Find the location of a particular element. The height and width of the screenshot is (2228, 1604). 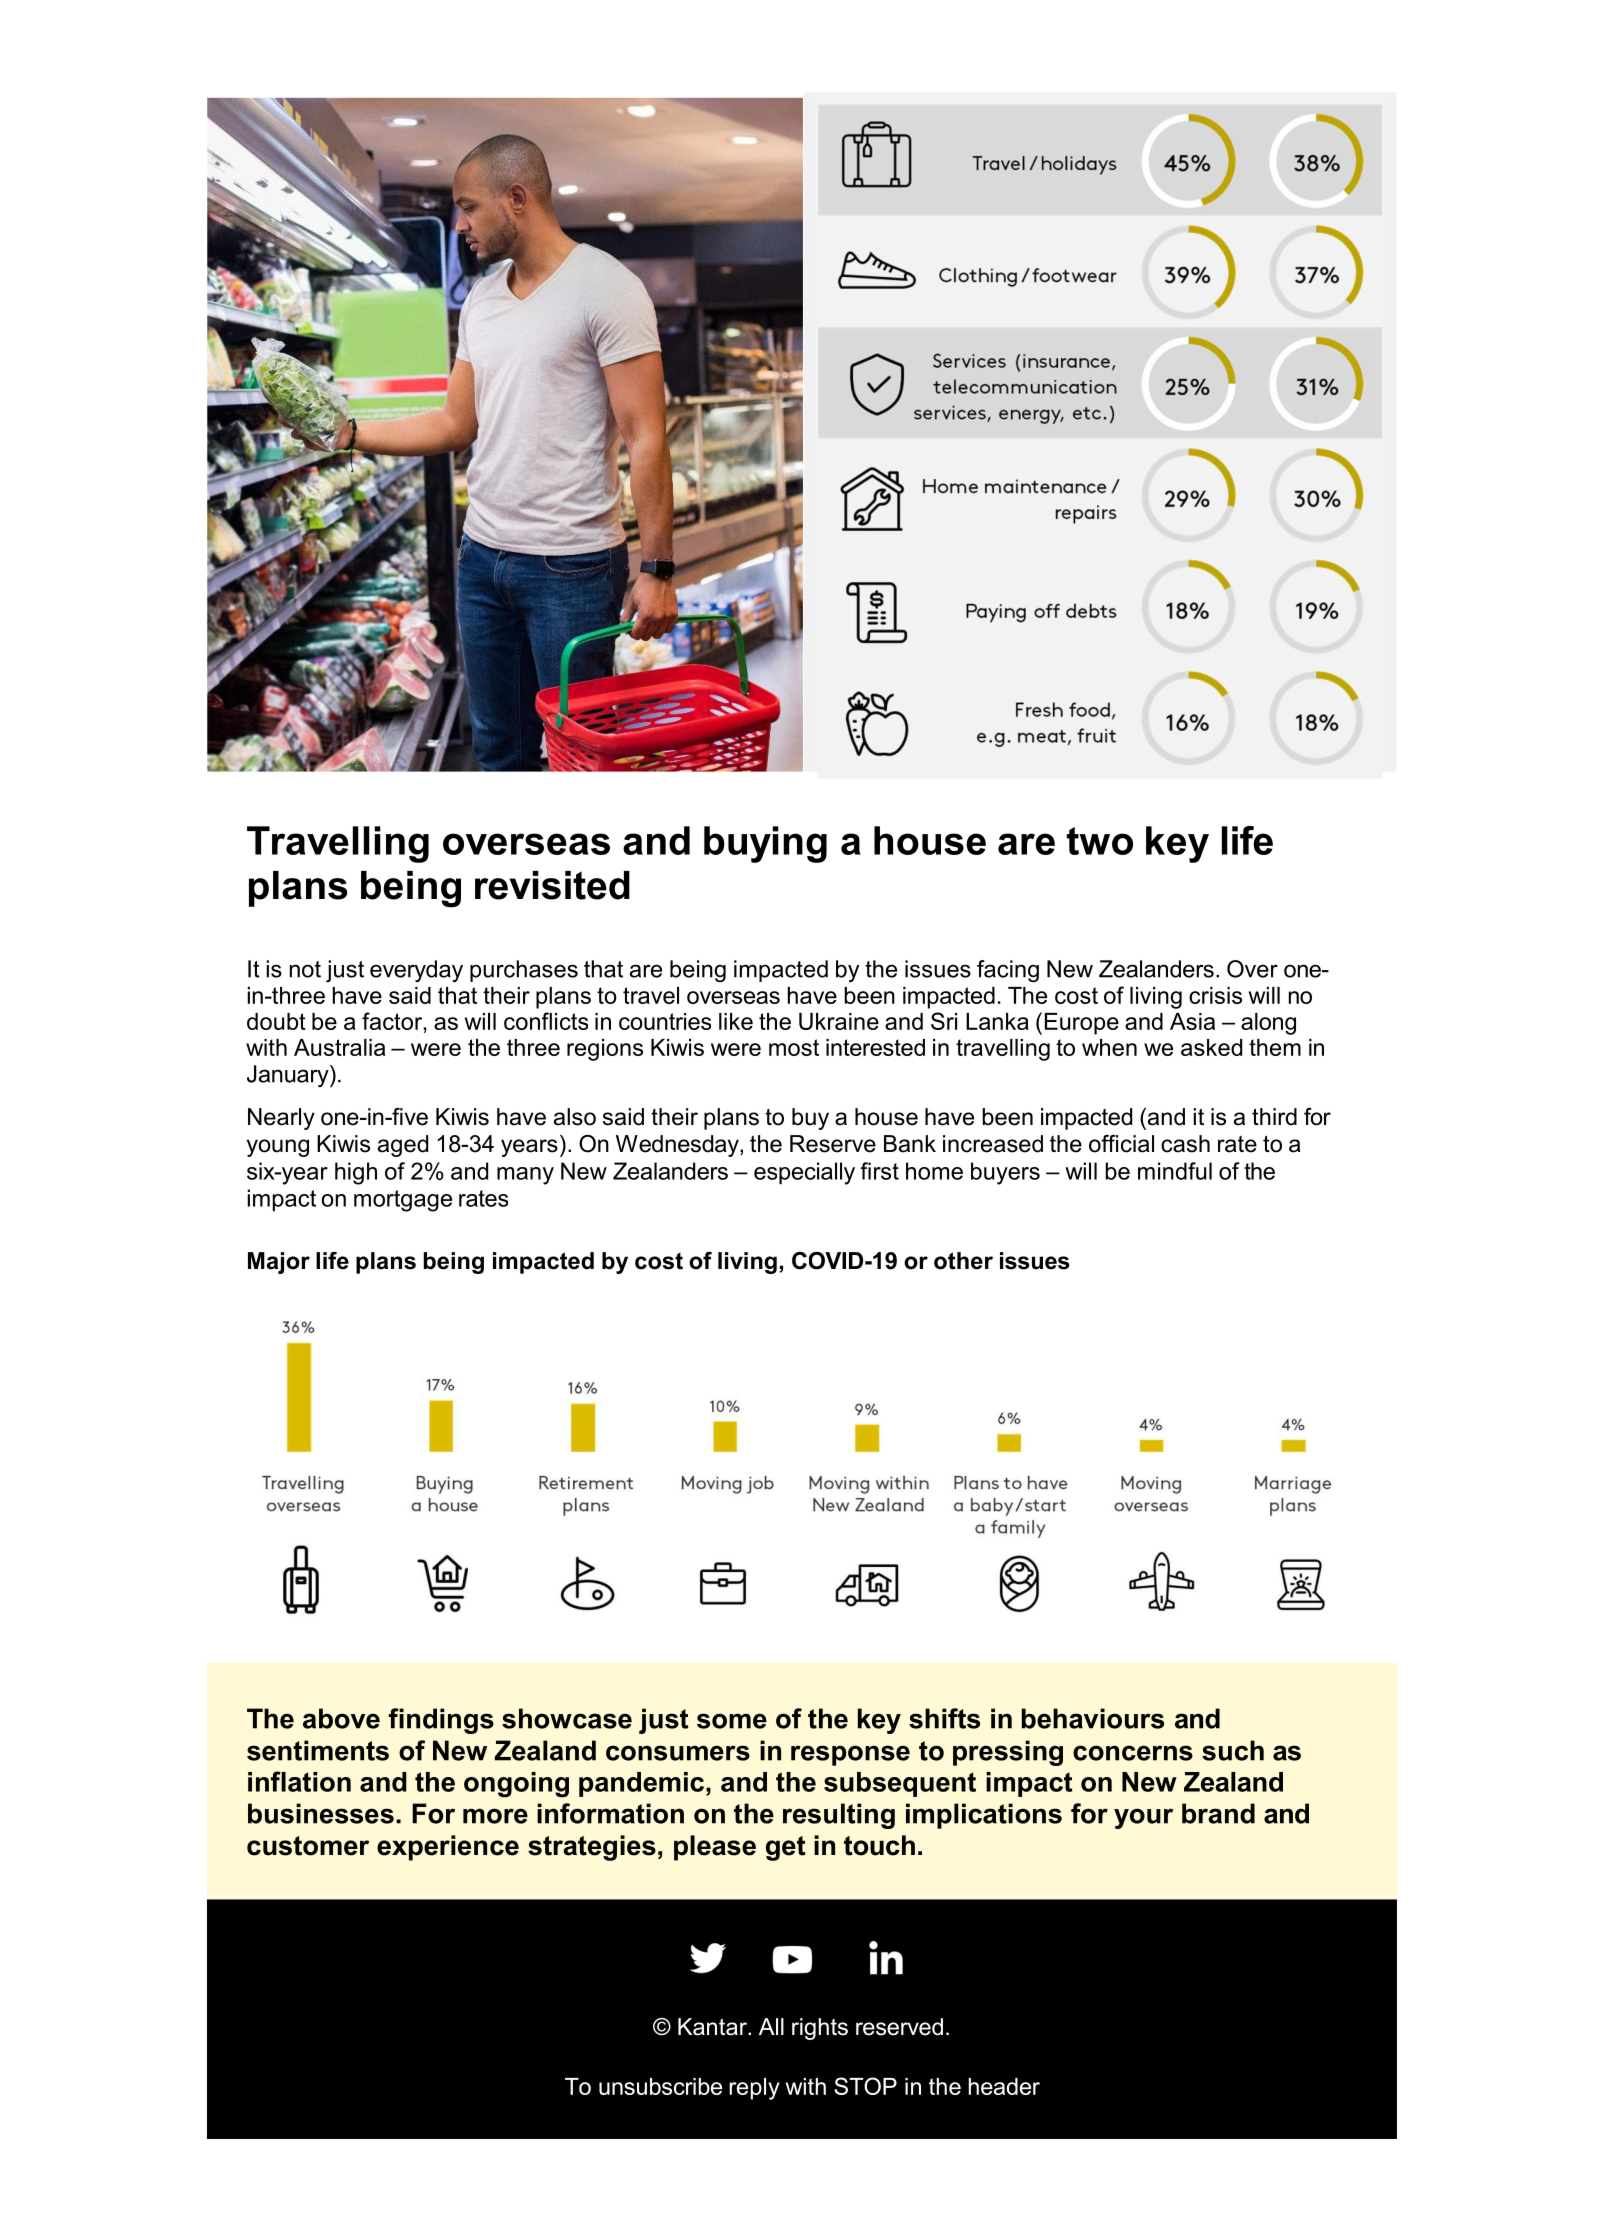

behaviours is located at coordinates (1092, 1718).
